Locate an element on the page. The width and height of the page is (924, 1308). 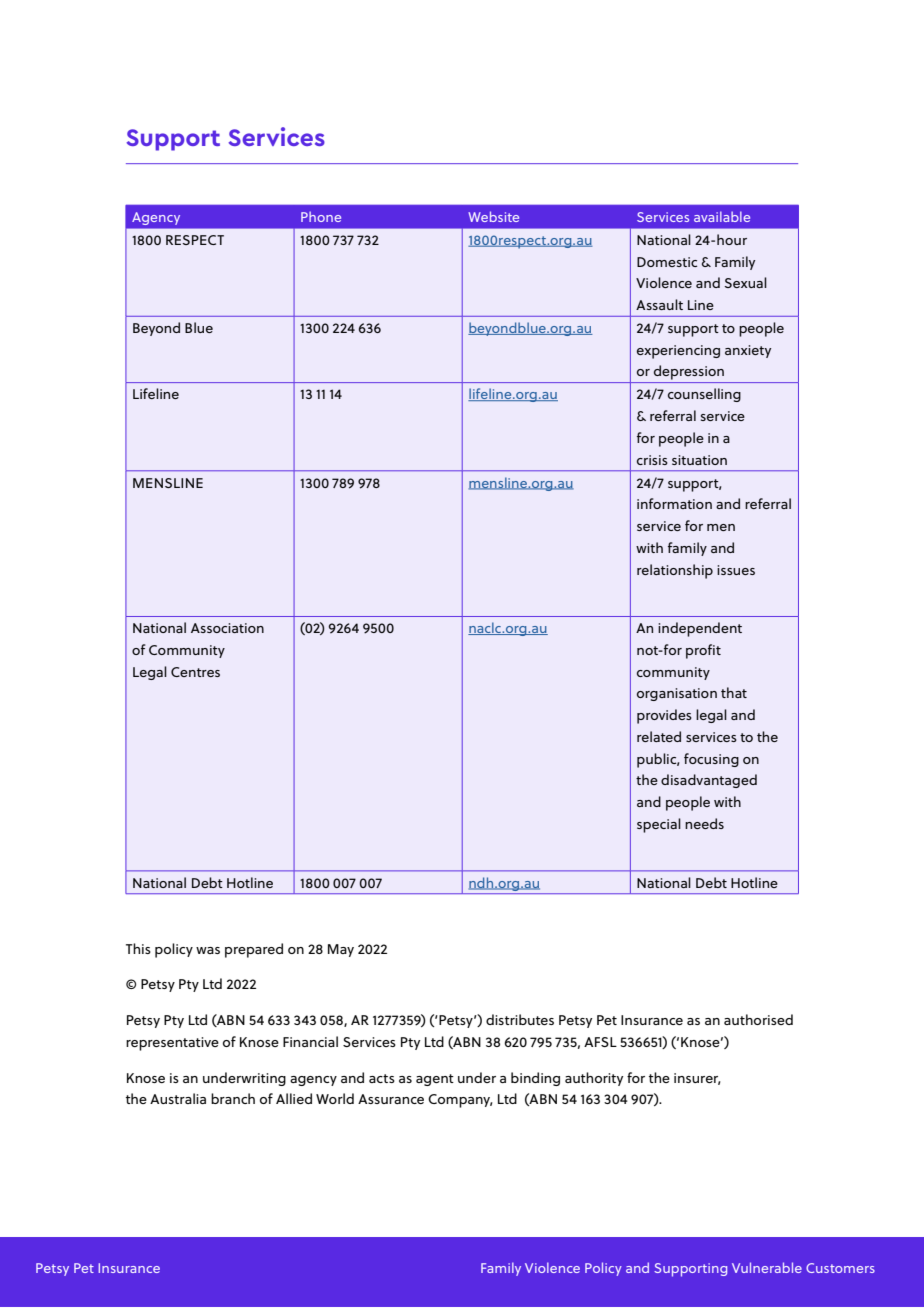
Company is located at coordinates (460, 1101).
